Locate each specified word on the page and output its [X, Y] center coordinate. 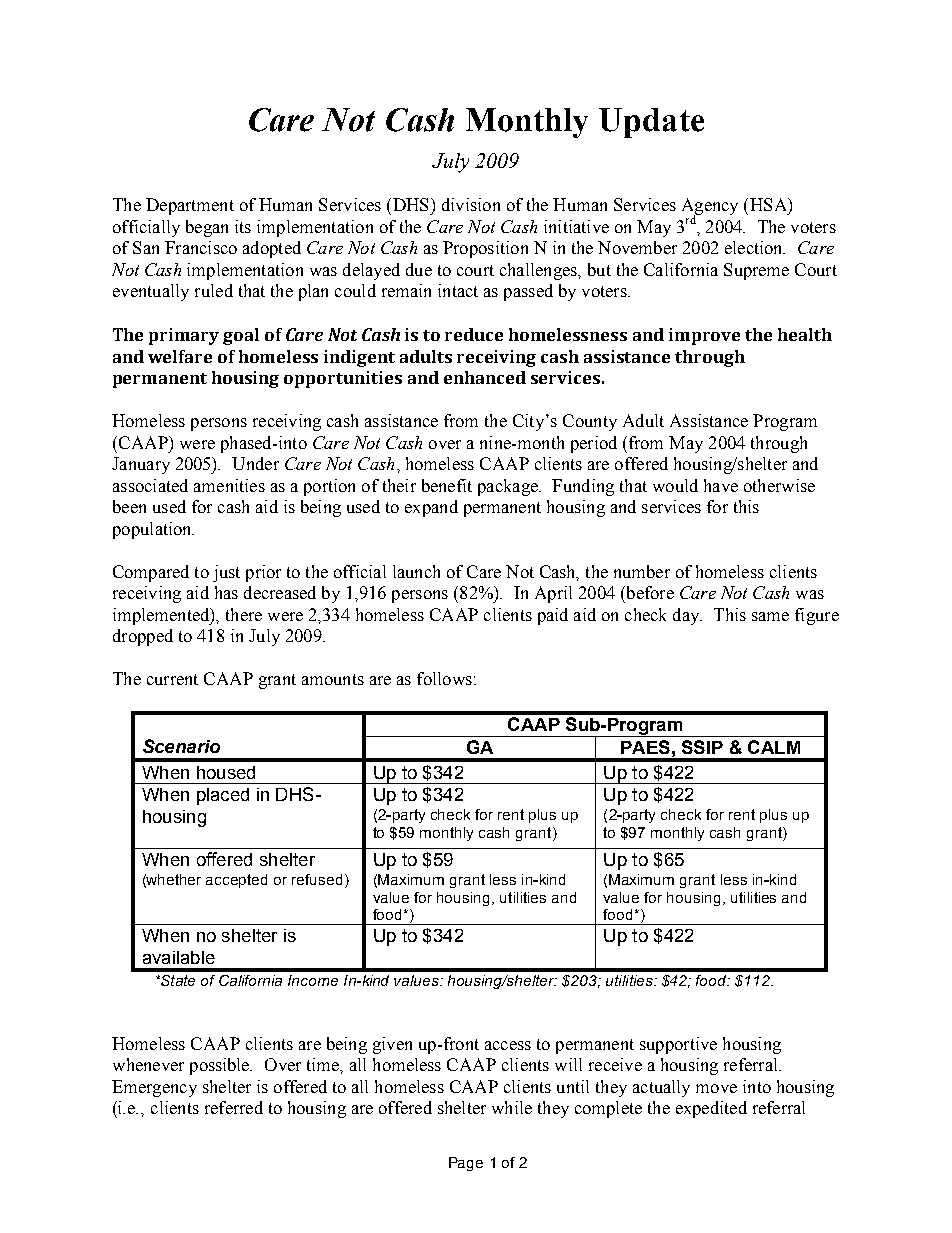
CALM [774, 747]
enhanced [485, 377]
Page [466, 1164]
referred [234, 1107]
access [508, 1045]
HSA [769, 204]
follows [444, 678]
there [244, 614]
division [471, 204]
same [770, 616]
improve [704, 336]
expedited [711, 1109]
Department [190, 206]
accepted [236, 881]
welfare [180, 356]
